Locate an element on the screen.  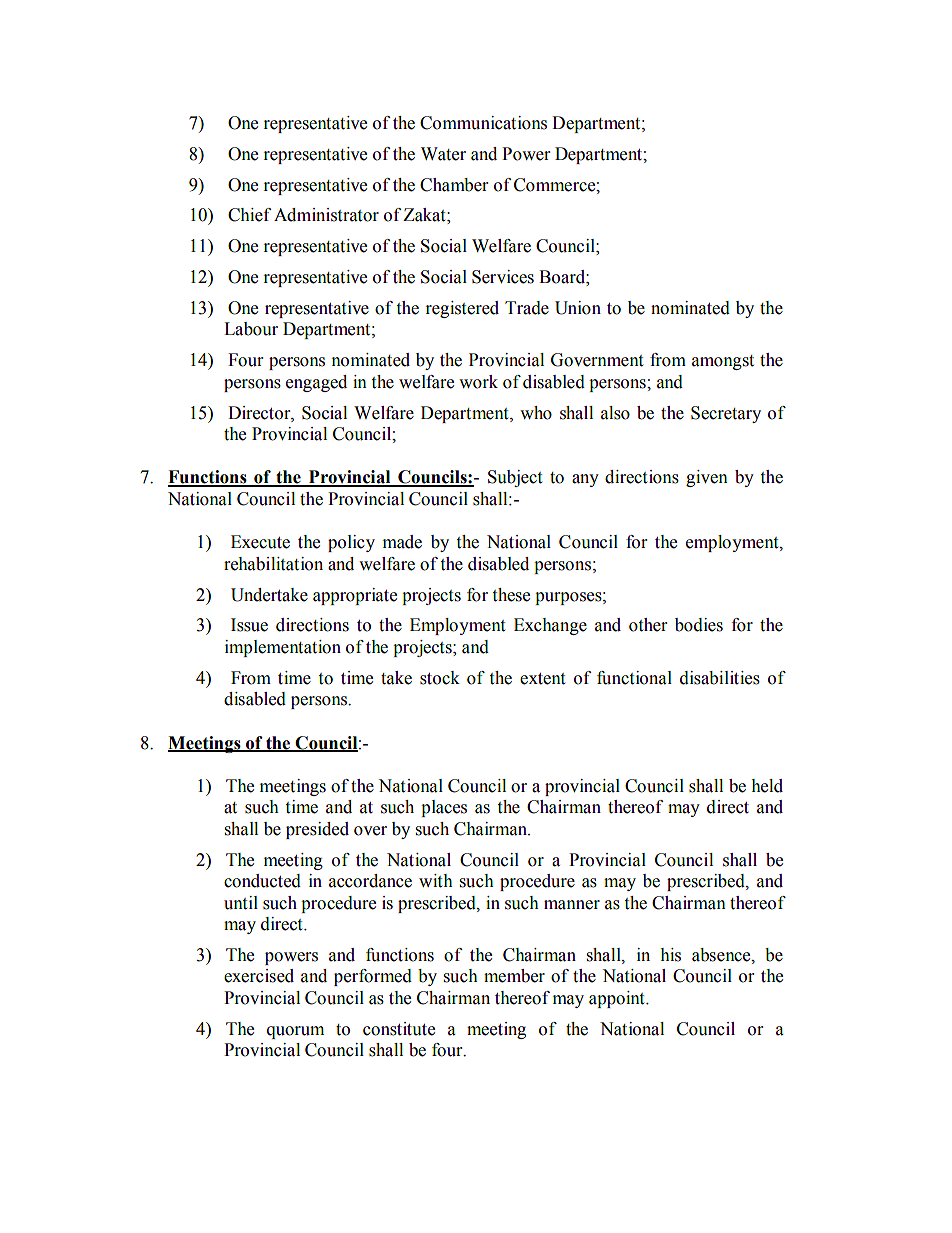
Communications is located at coordinates (483, 123).
